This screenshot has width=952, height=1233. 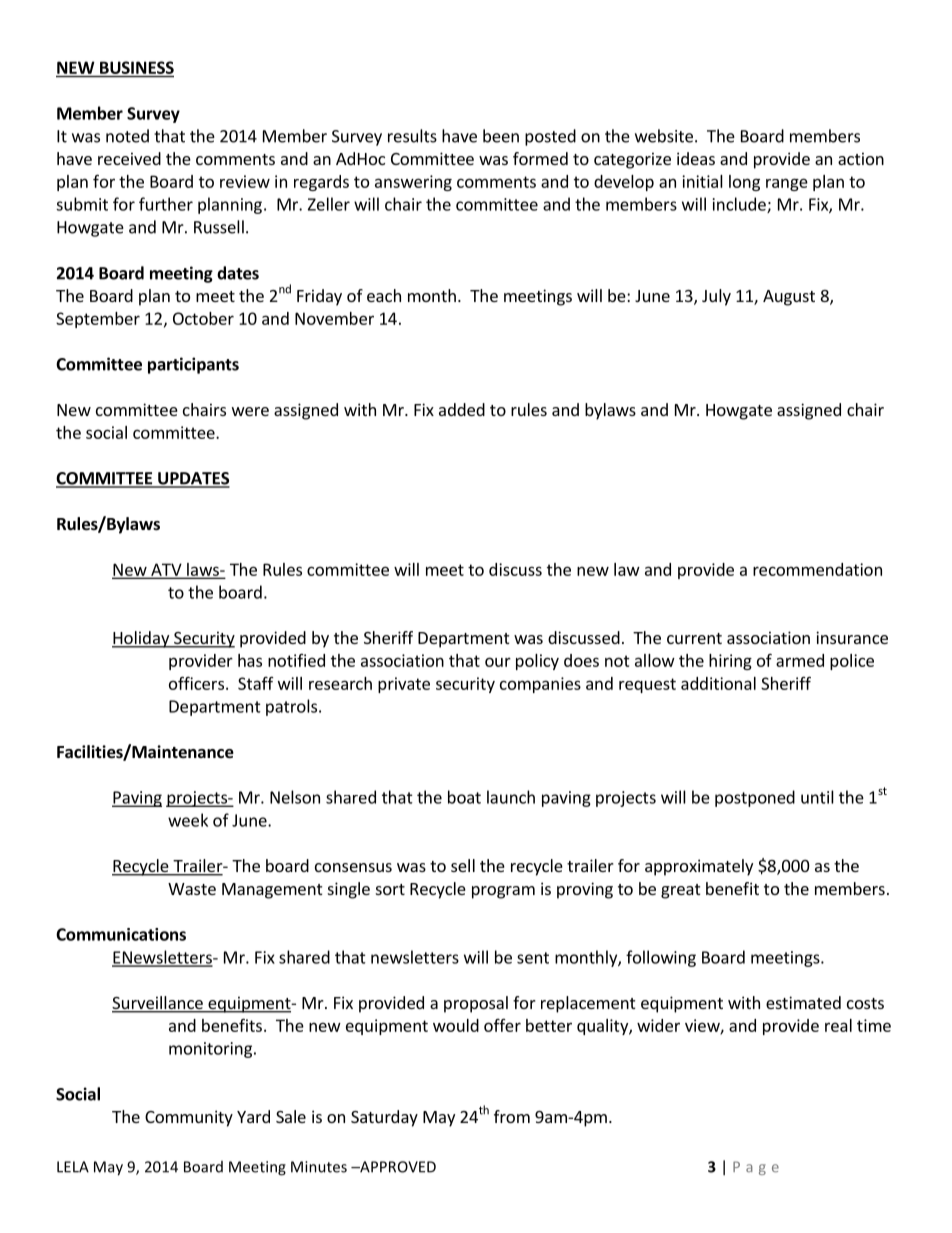 What do you see at coordinates (861, 158) in the screenshot?
I see `action` at bounding box center [861, 158].
